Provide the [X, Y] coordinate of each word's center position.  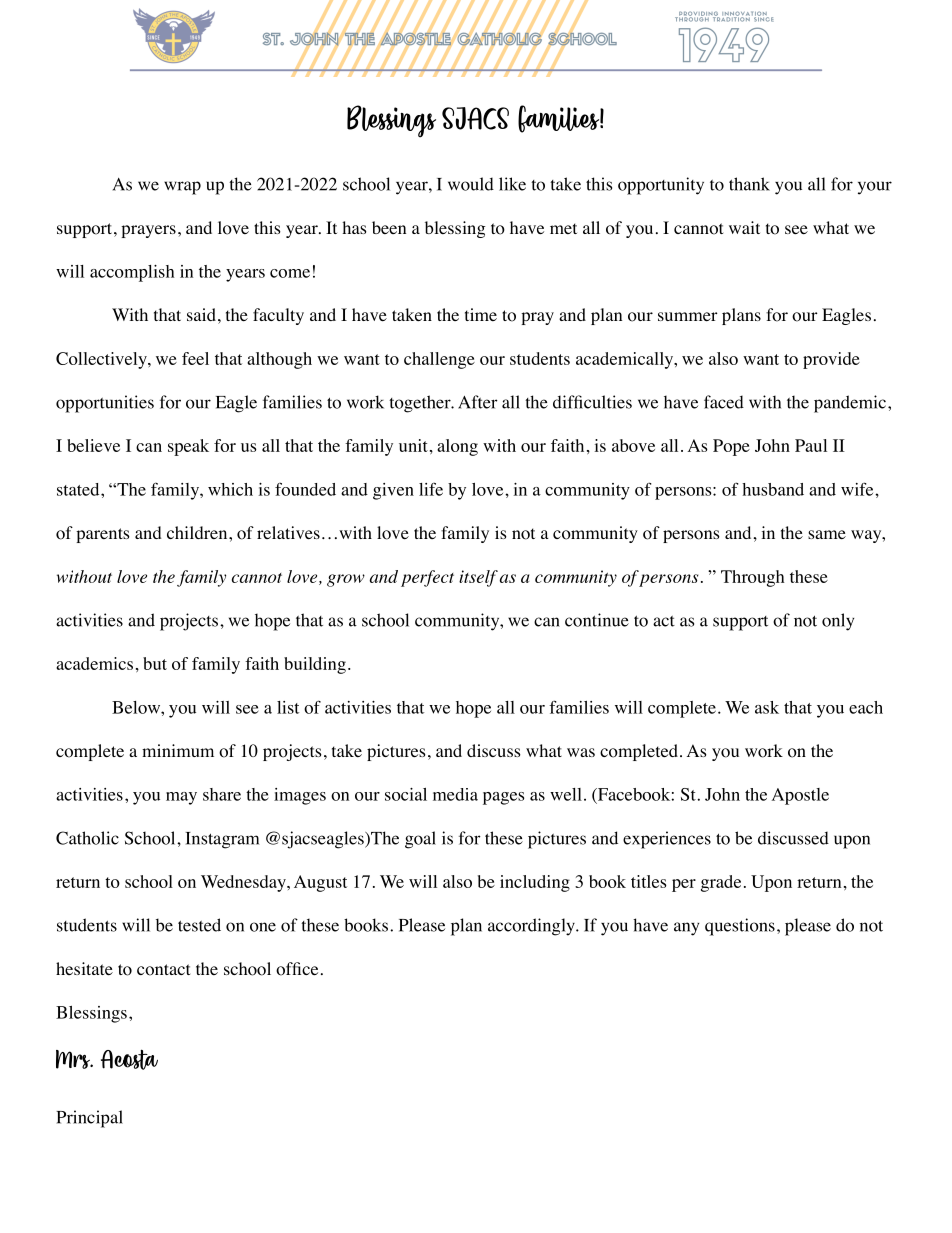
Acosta [129, 1059]
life [431, 489]
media [455, 794]
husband [773, 489]
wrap [182, 188]
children [198, 532]
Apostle [800, 796]
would [471, 184]
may [181, 798]
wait [744, 227]
